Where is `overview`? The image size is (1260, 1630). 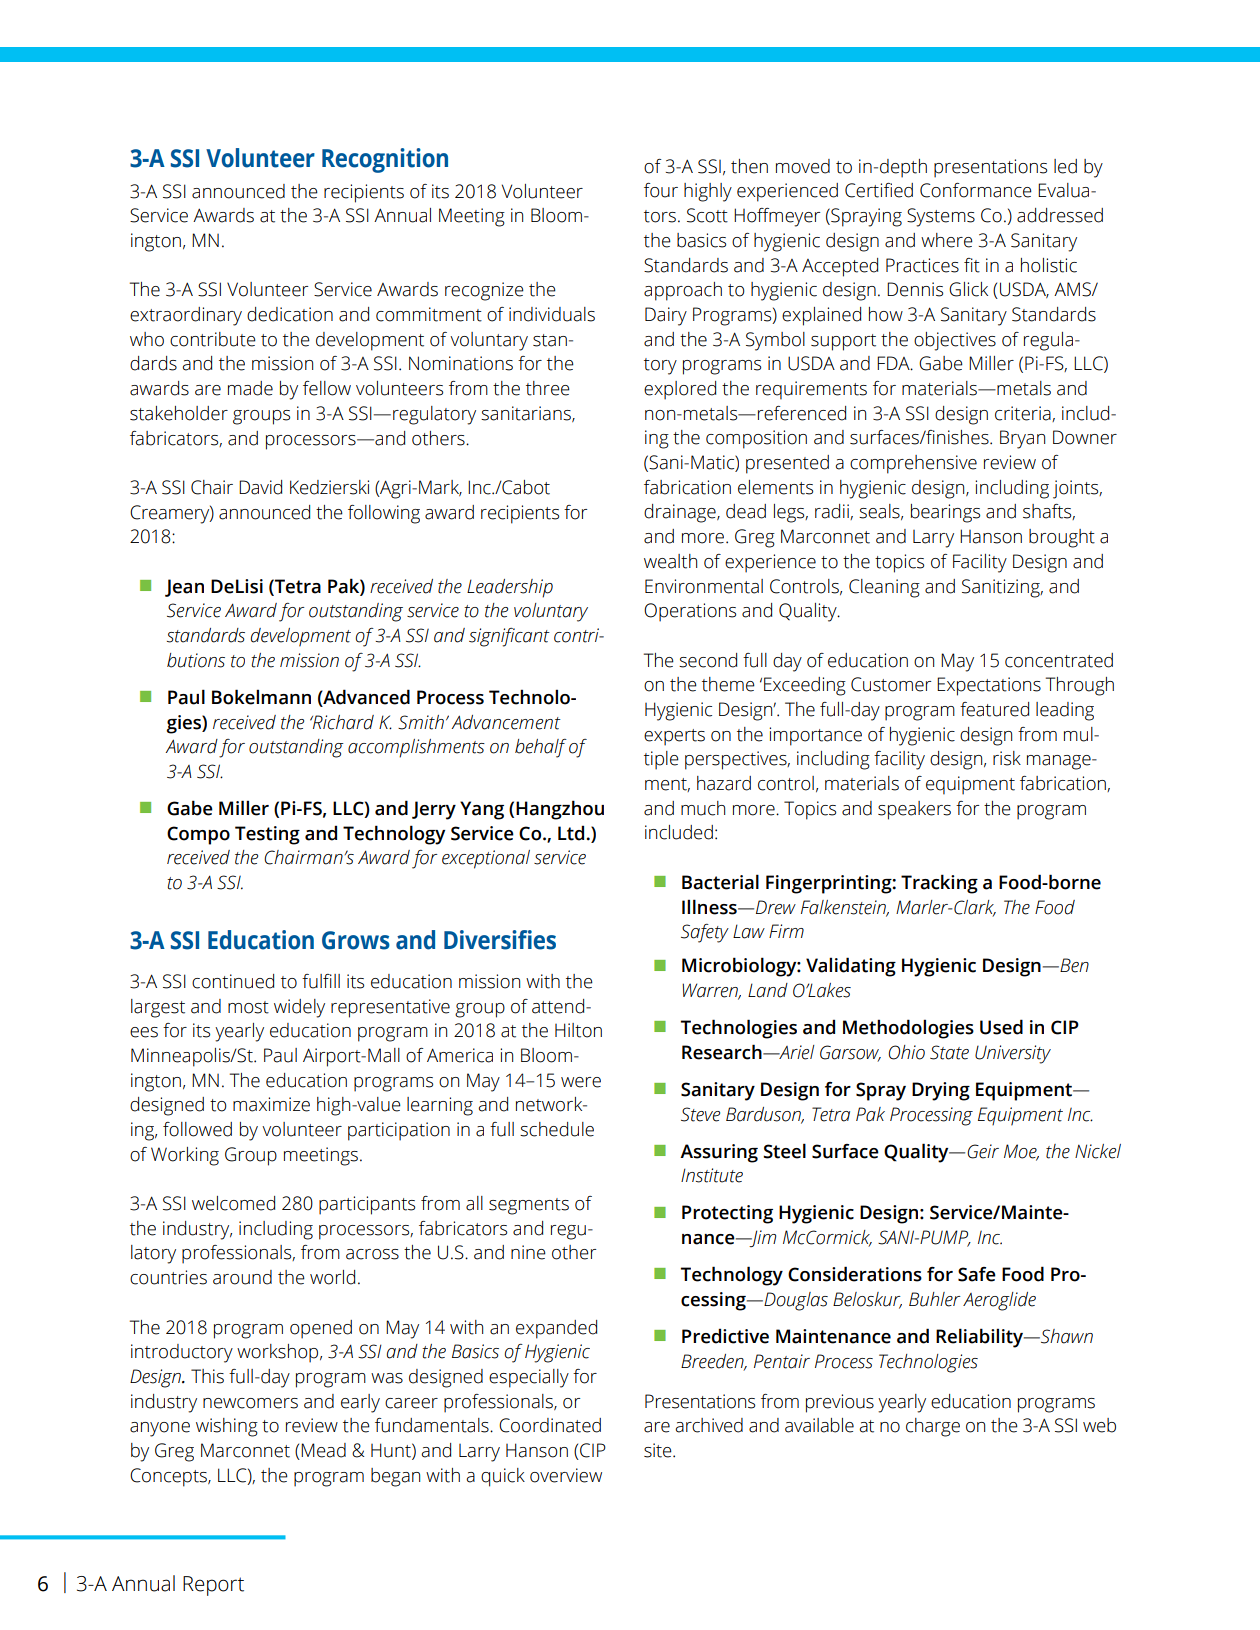 overview is located at coordinates (566, 1475).
